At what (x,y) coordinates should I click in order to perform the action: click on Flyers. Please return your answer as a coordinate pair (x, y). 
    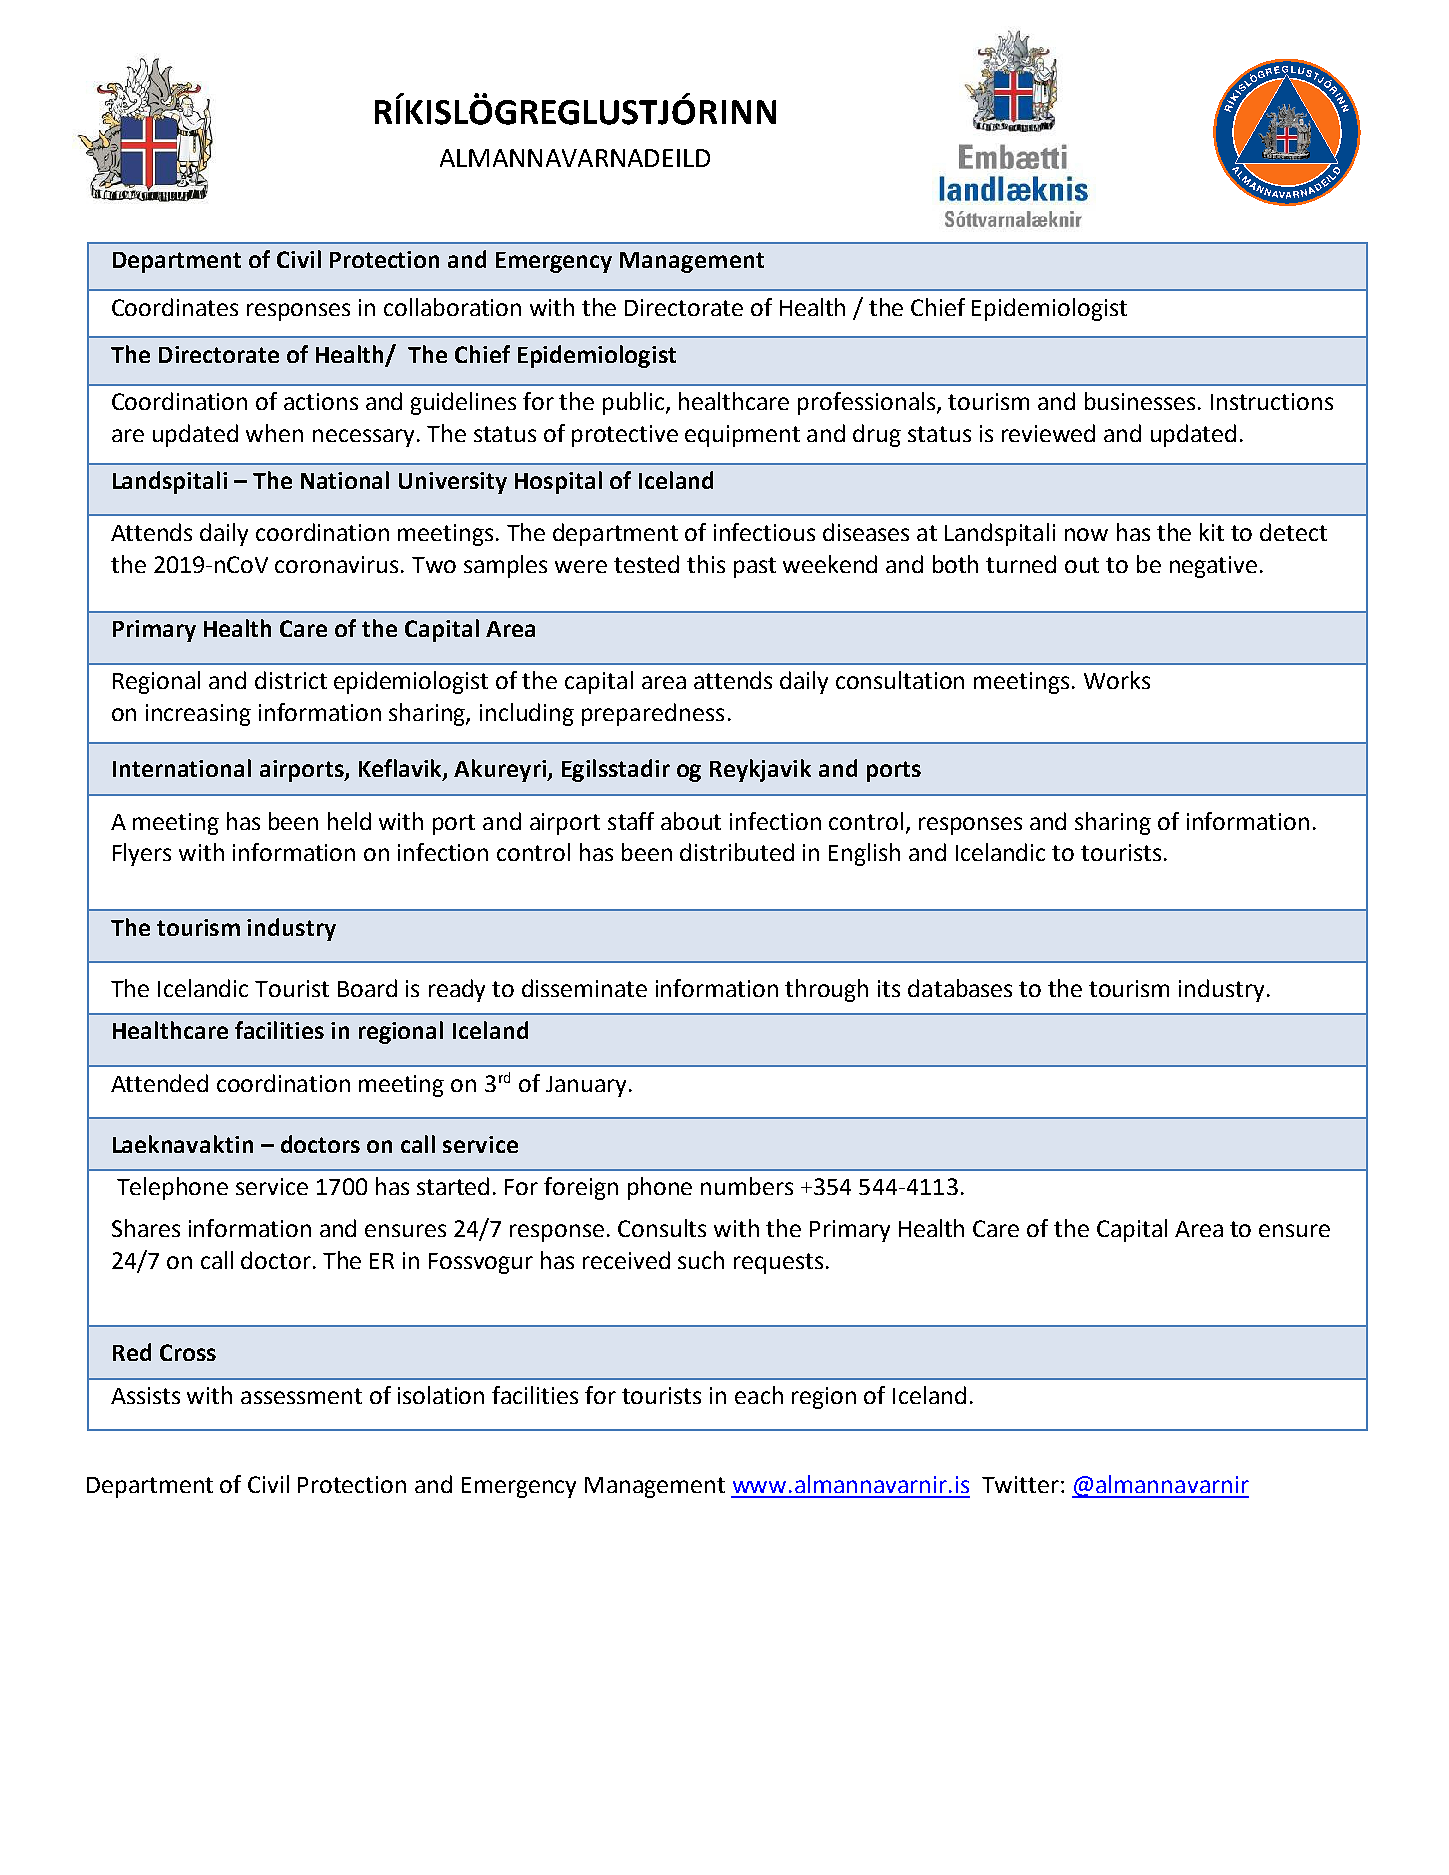
    Looking at the image, I should click on (142, 854).
